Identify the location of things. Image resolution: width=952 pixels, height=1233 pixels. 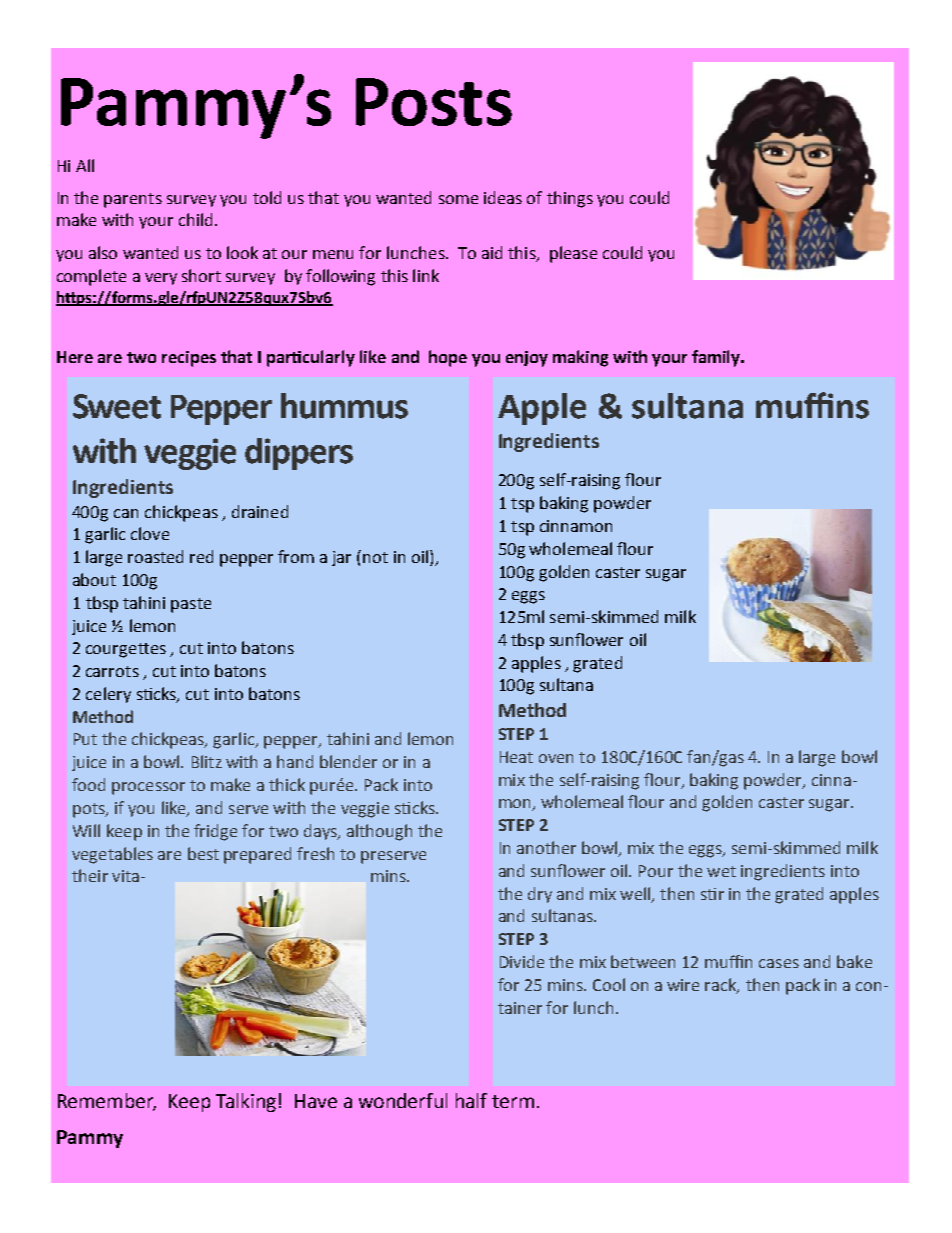
(570, 199).
